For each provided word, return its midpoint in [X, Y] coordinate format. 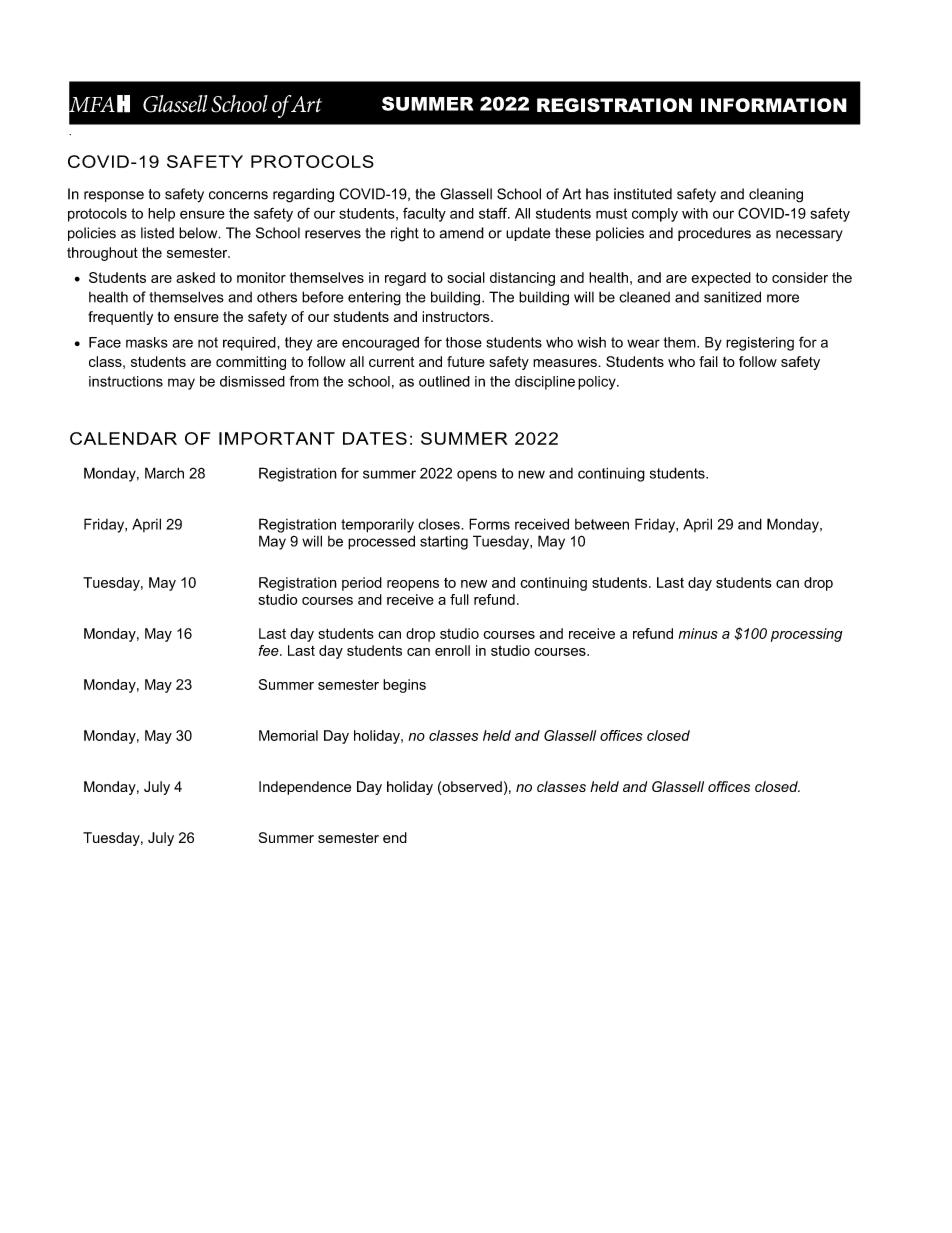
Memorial [288, 735]
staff [494, 213]
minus [698, 633]
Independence [305, 788]
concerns [238, 195]
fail [708, 361]
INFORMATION [774, 105]
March [164, 473]
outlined [444, 381]
